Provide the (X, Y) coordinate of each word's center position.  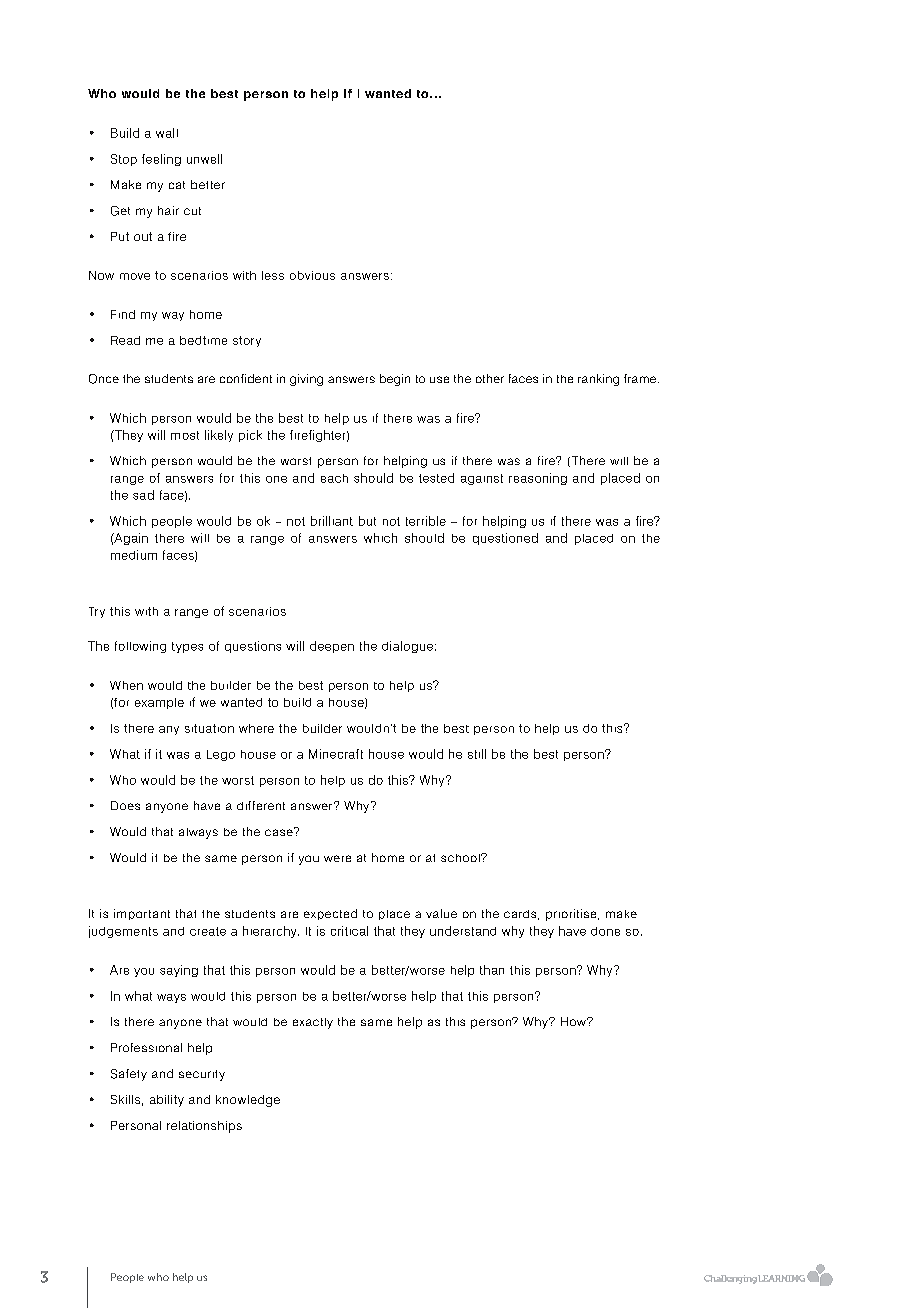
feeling (161, 160)
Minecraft (336, 754)
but (367, 521)
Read (125, 340)
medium (134, 555)
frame (640, 378)
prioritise (572, 915)
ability (167, 1101)
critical (349, 931)
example (159, 703)
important (142, 914)
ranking (598, 380)
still (477, 754)
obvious (312, 275)
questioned (505, 539)
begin (395, 380)
